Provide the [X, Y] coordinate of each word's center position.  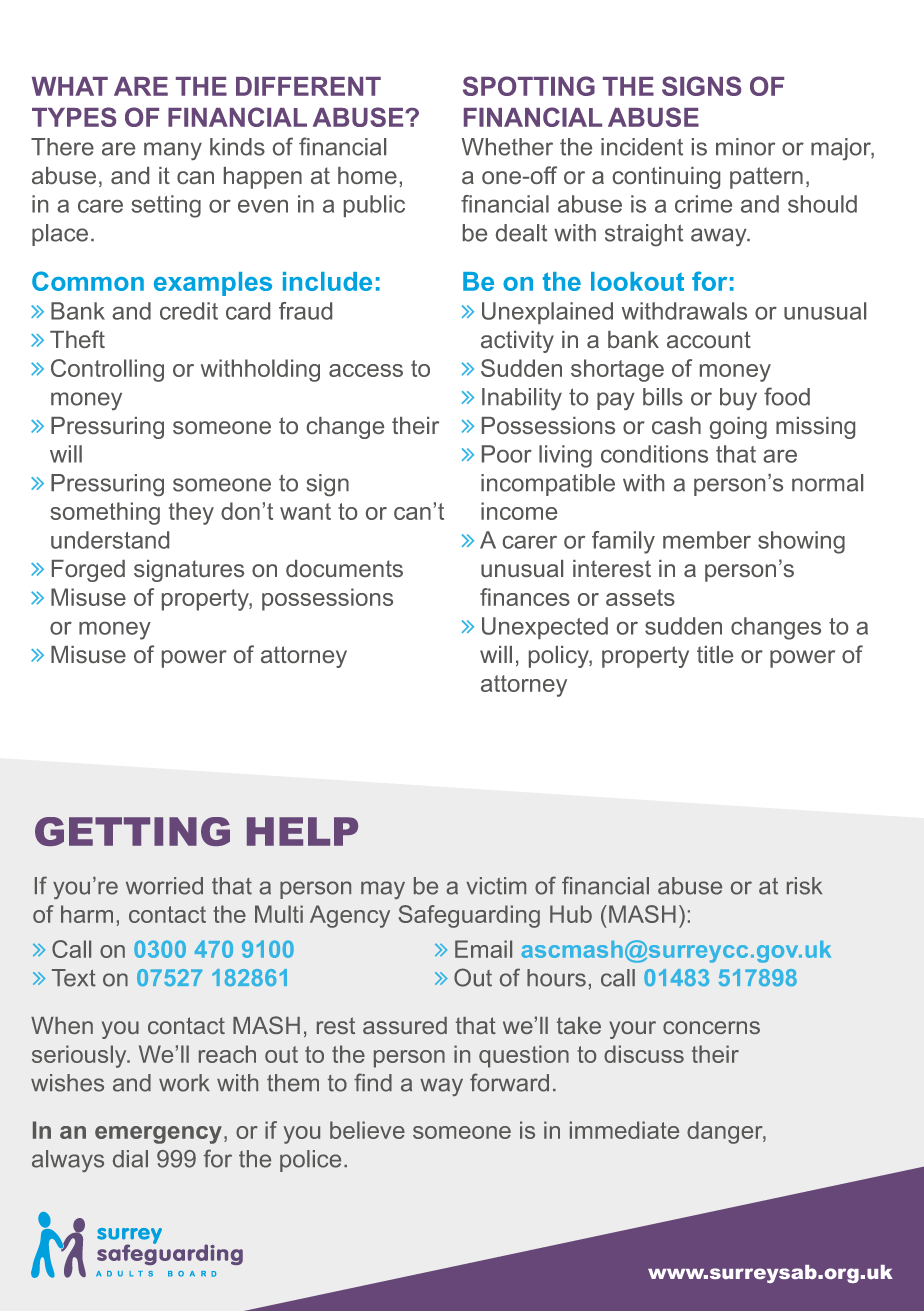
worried [164, 886]
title [715, 654]
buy [738, 399]
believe [367, 1130]
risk [804, 886]
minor [745, 147]
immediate [624, 1130]
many [173, 151]
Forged [88, 571]
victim [496, 886]
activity [517, 342]
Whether [507, 147]
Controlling [107, 370]
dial [130, 1159]
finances [525, 597]
